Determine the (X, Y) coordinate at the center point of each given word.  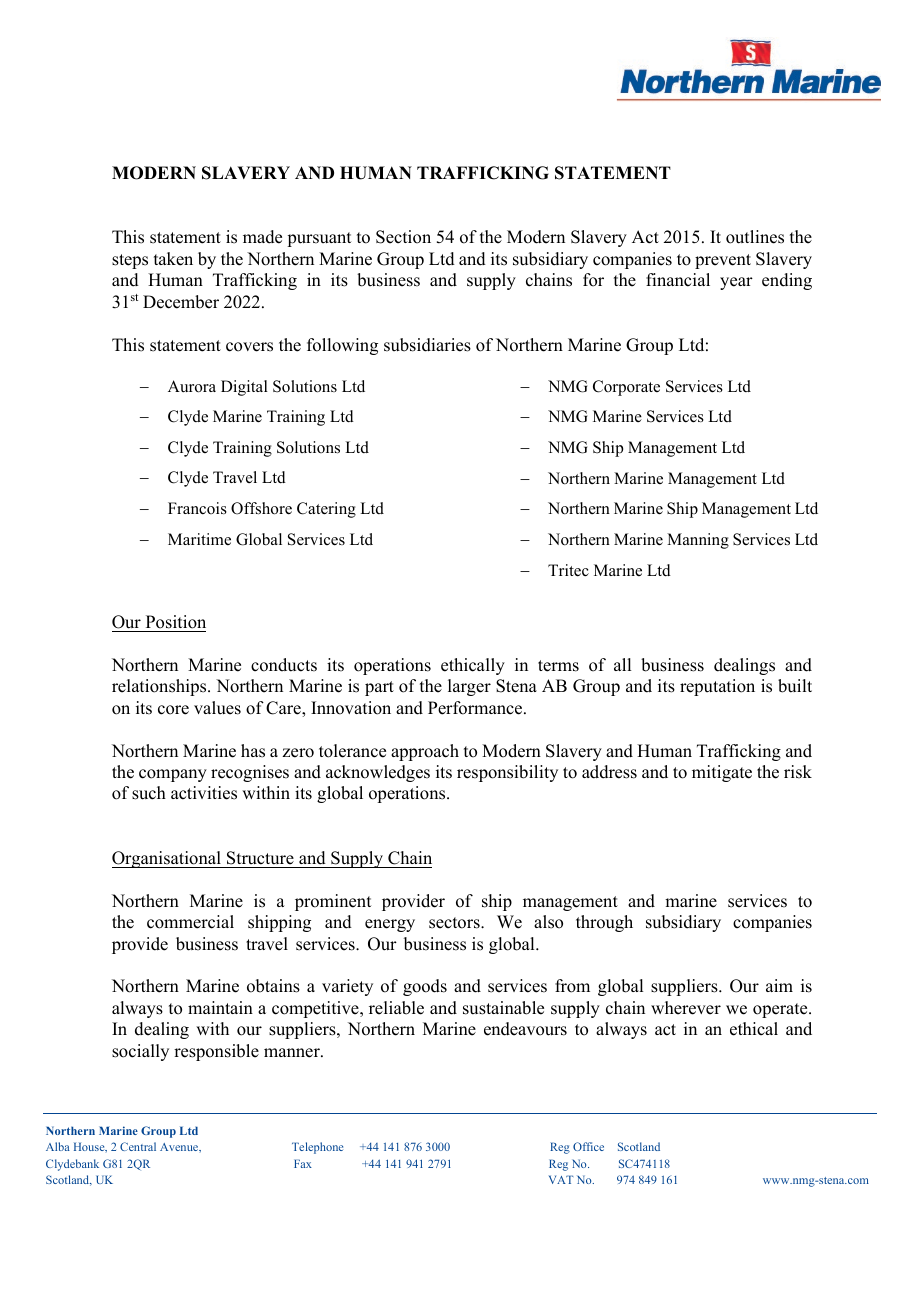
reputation (717, 687)
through (604, 923)
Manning (698, 541)
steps (130, 261)
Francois (197, 508)
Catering (326, 510)
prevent (723, 261)
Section (403, 237)
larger (469, 687)
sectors (455, 923)
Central (138, 1146)
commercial (190, 922)
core (173, 710)
